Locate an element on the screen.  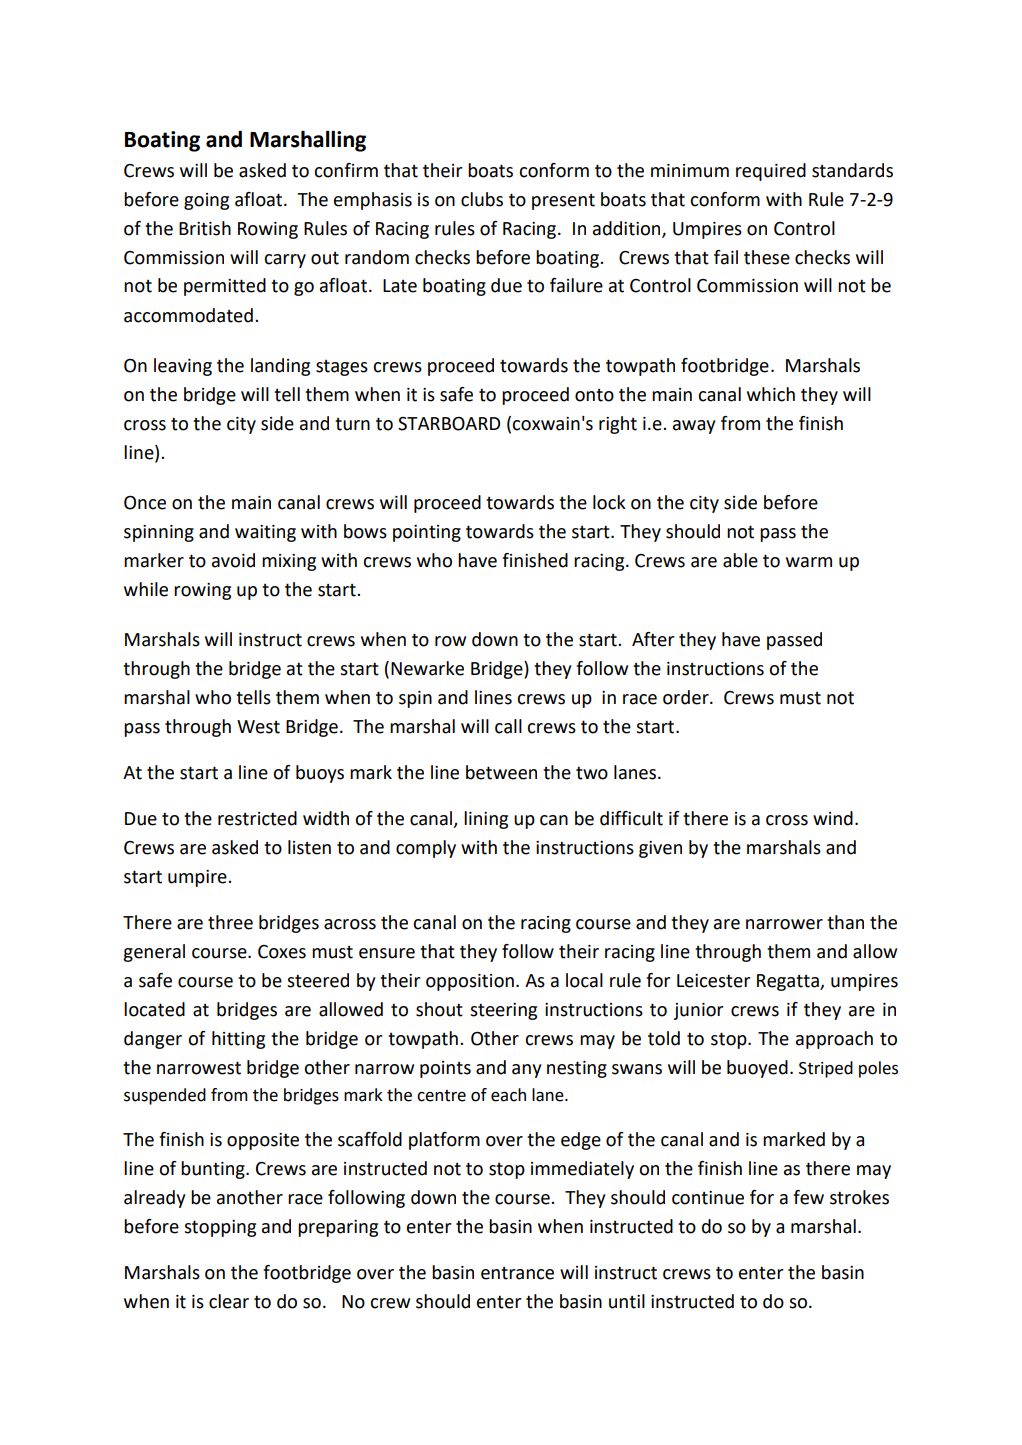
avoid is located at coordinates (233, 560).
